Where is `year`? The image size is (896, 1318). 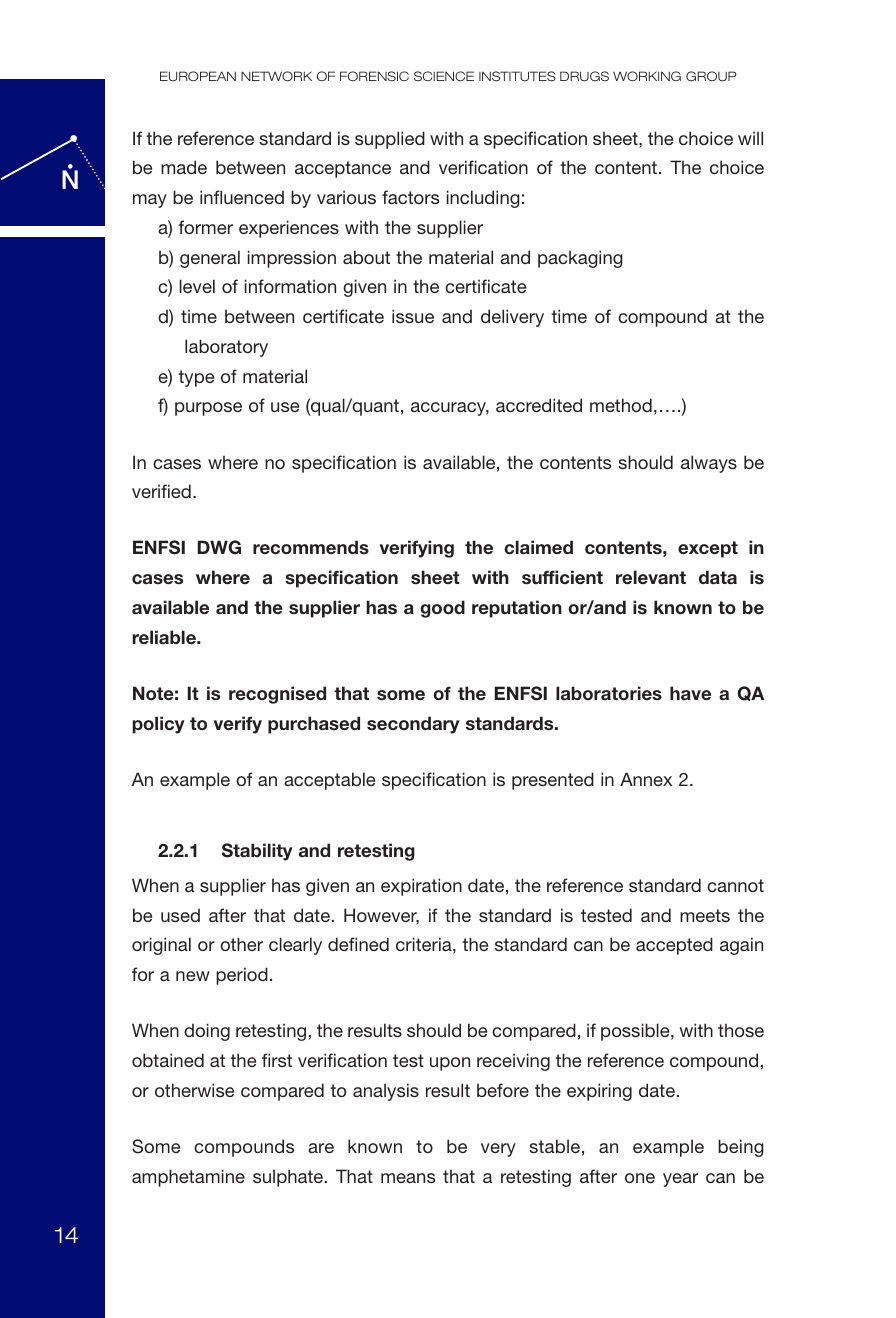 year is located at coordinates (680, 1180).
